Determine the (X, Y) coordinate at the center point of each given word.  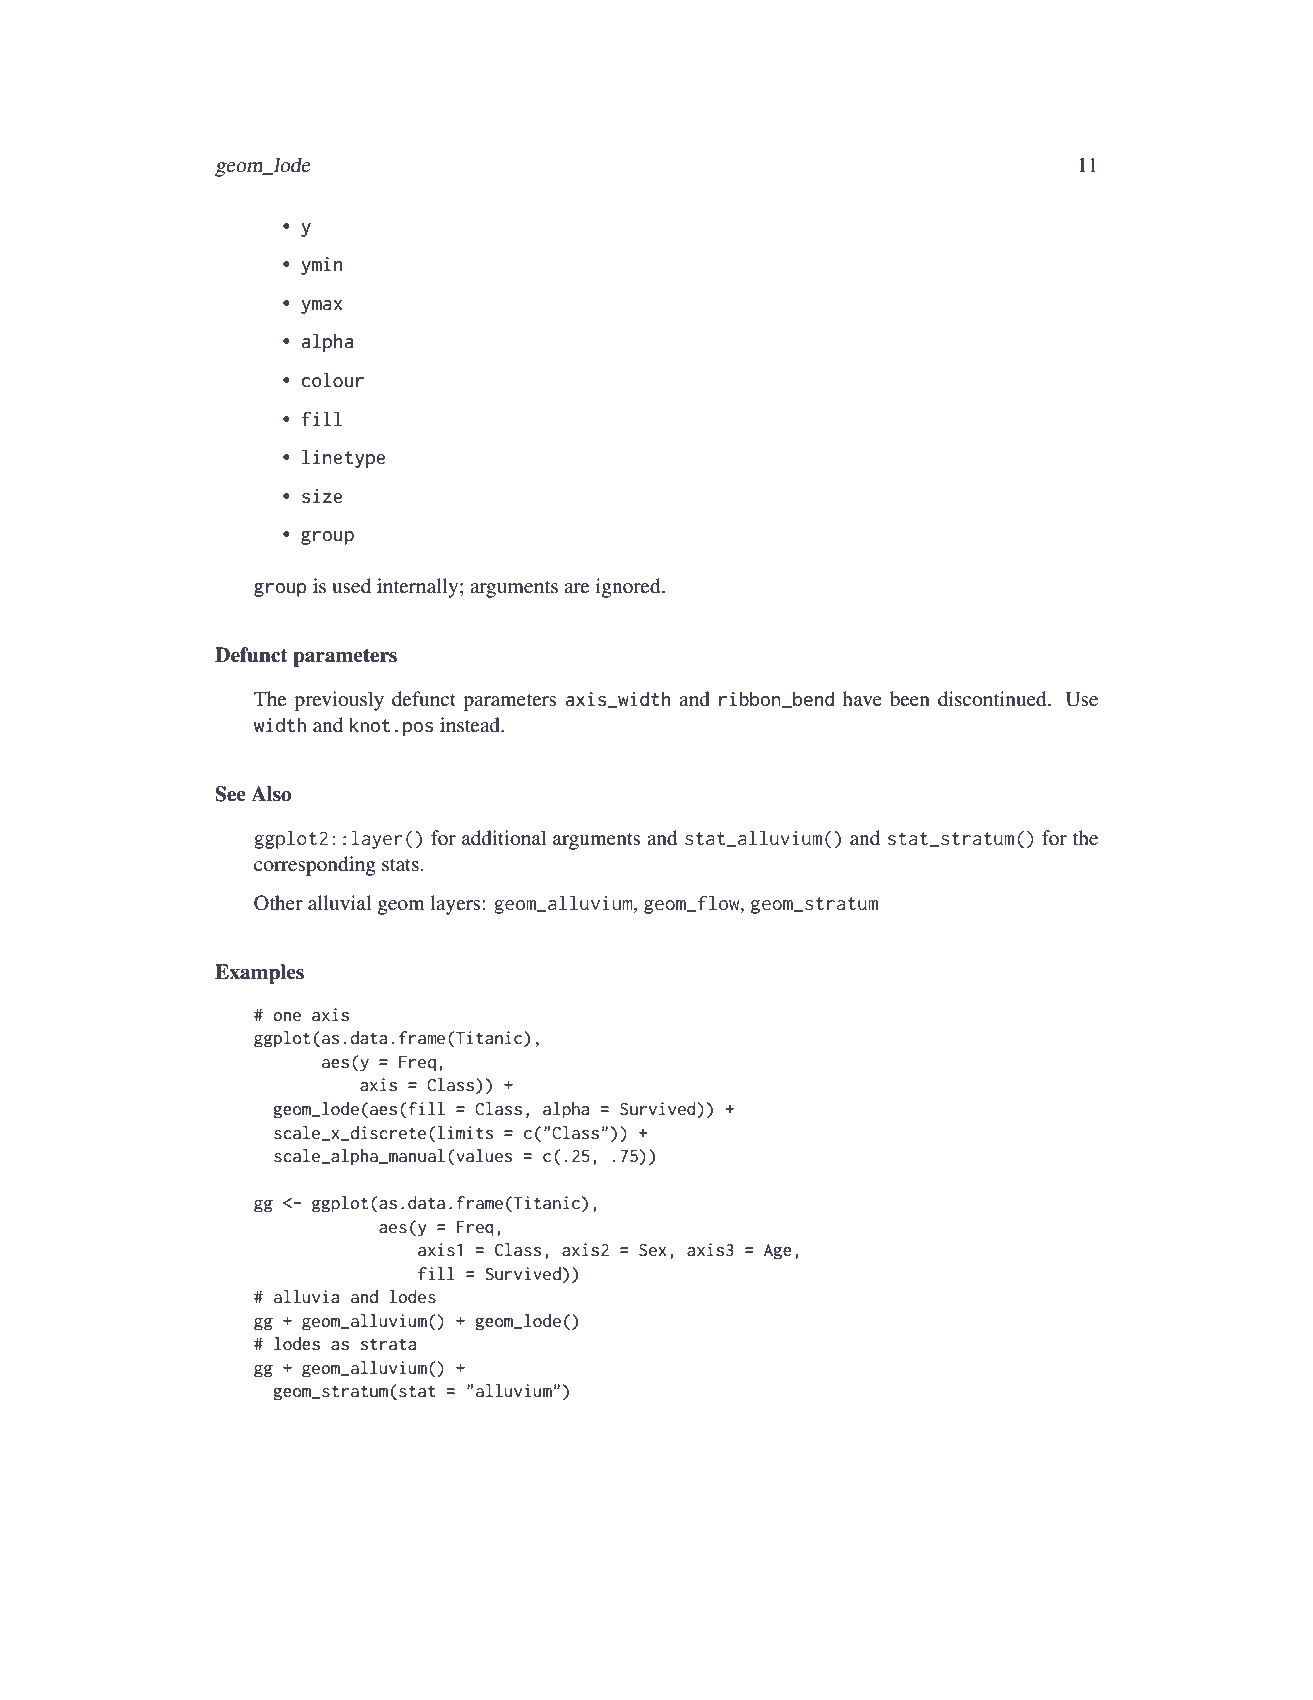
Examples (259, 974)
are (576, 588)
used (351, 586)
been (910, 699)
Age (778, 1252)
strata (388, 1344)
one (287, 1016)
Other (278, 903)
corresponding (315, 866)
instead (471, 725)
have (862, 698)
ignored (629, 588)
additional (504, 838)
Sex (653, 1250)
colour (332, 380)
